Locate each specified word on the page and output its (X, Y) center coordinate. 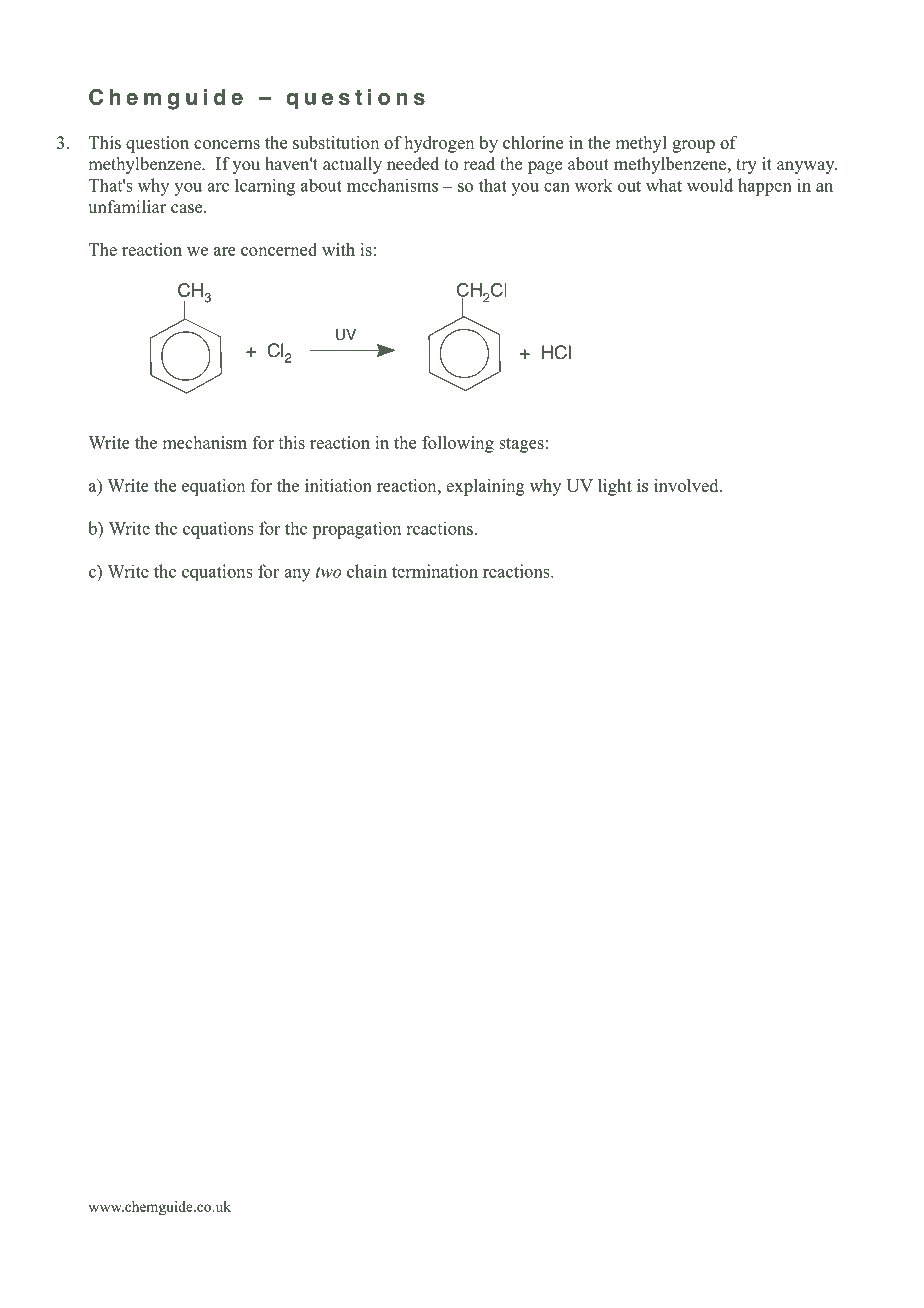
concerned (279, 249)
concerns (227, 144)
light (615, 487)
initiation (338, 485)
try (746, 166)
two (329, 572)
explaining (485, 487)
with (338, 249)
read (479, 164)
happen (765, 187)
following (458, 444)
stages (521, 445)
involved (687, 485)
